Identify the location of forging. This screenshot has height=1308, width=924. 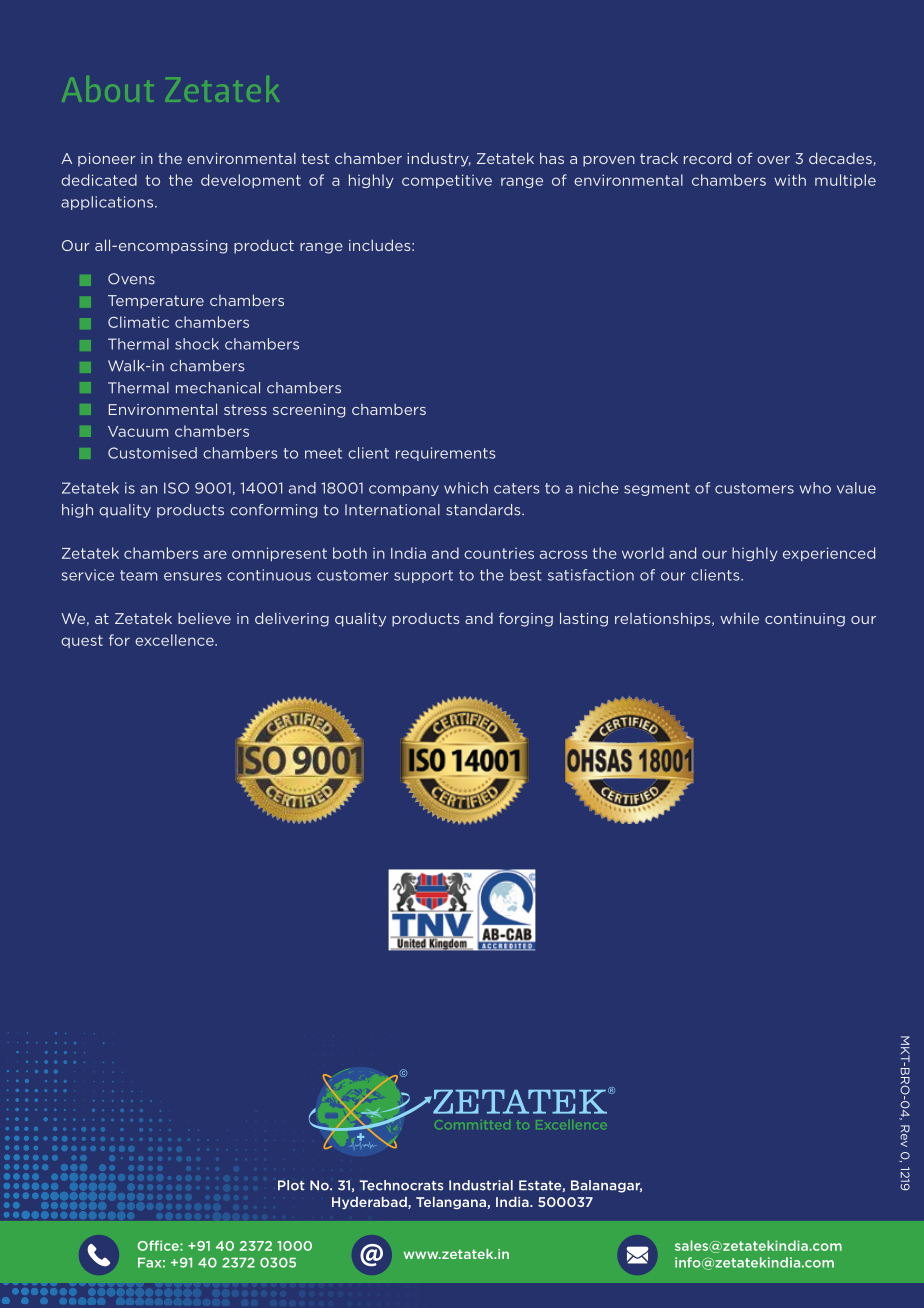
(526, 619).
